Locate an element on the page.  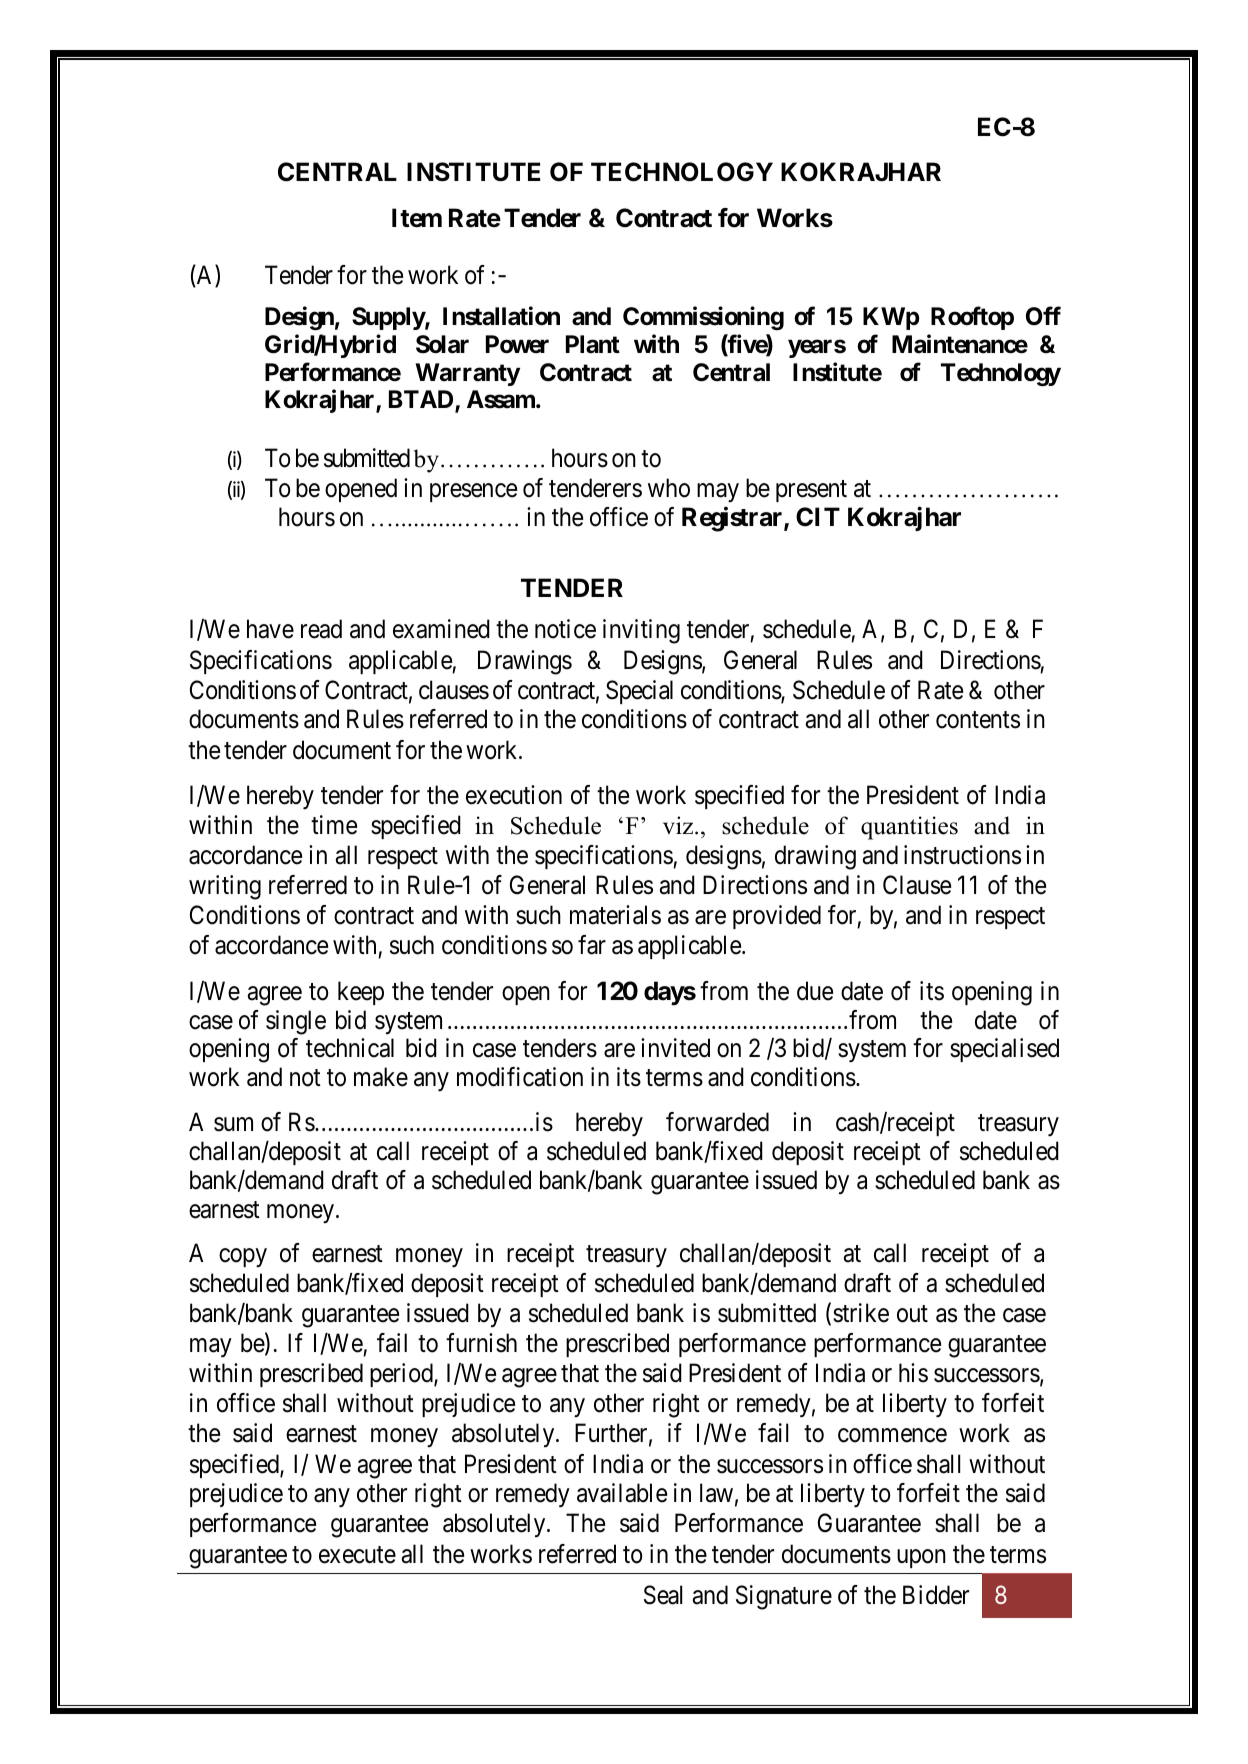
time is located at coordinates (334, 825).
